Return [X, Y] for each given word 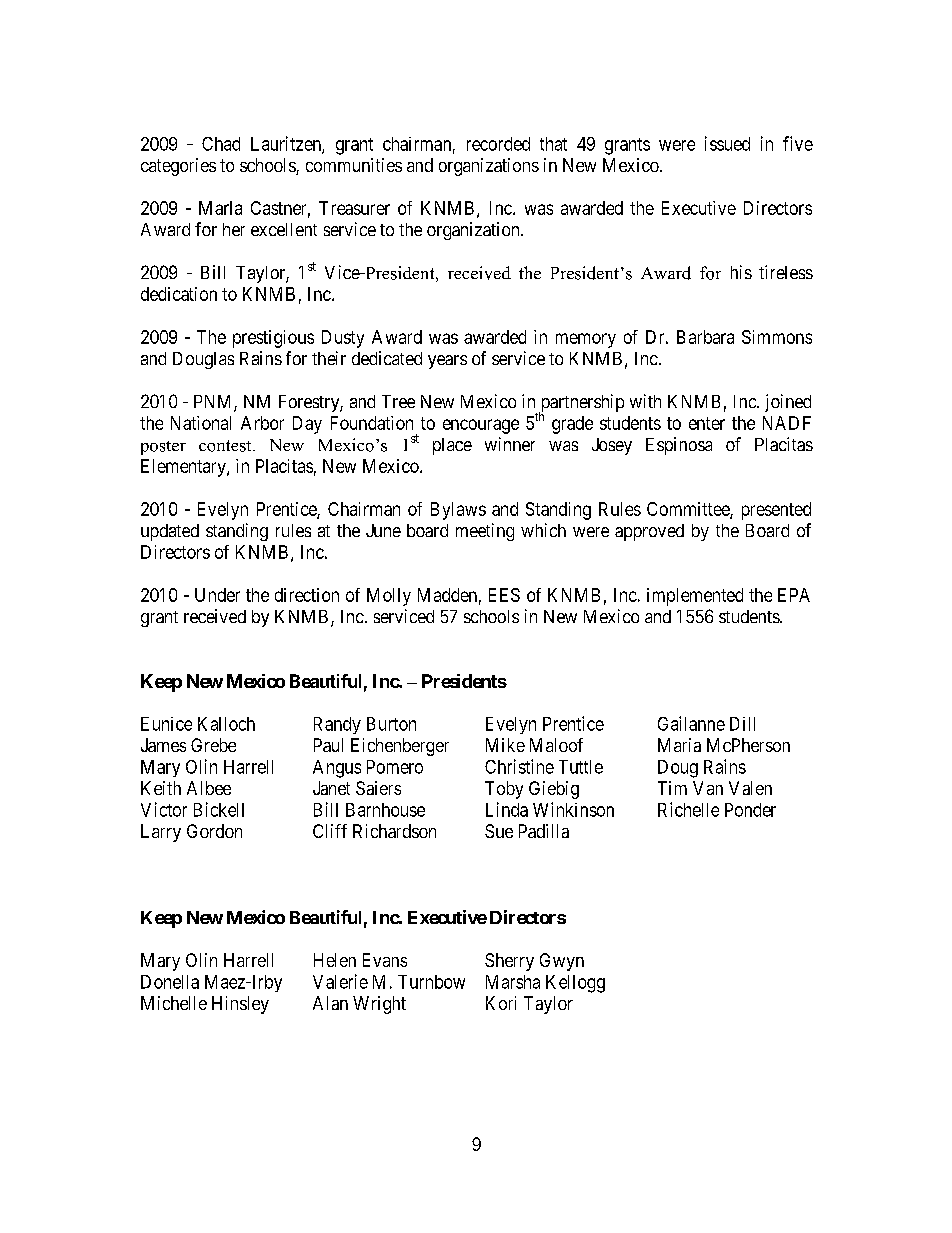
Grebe [213, 745]
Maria [679, 745]
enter [707, 423]
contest [226, 446]
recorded [498, 144]
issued [727, 143]
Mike [505, 745]
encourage [481, 426]
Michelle [174, 1003]
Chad [221, 144]
